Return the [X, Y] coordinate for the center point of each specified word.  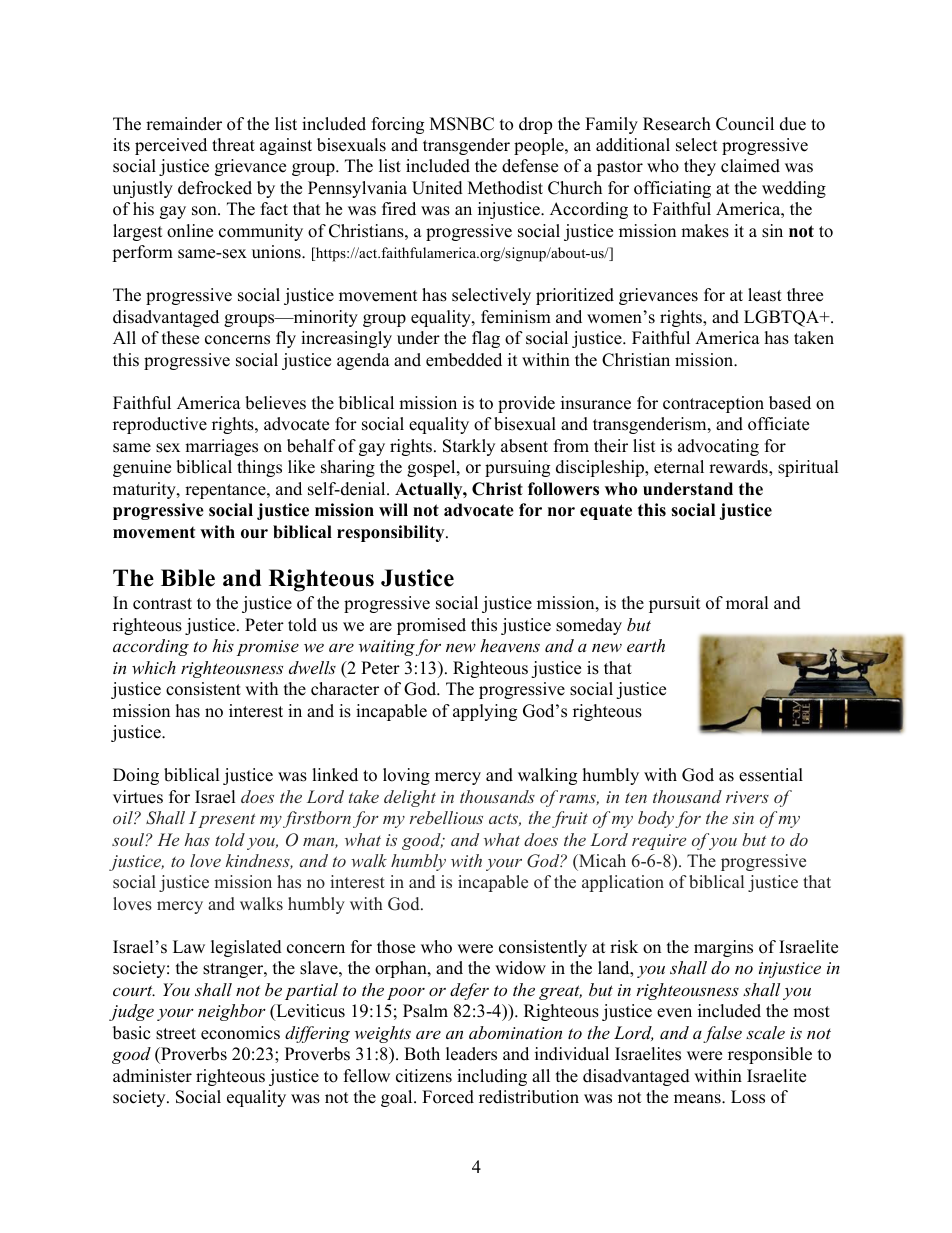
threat [233, 145]
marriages [221, 447]
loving [406, 776]
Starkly [469, 447]
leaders [471, 1054]
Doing [136, 776]
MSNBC [462, 124]
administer [152, 1076]
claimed [750, 166]
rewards [739, 468]
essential [771, 775]
